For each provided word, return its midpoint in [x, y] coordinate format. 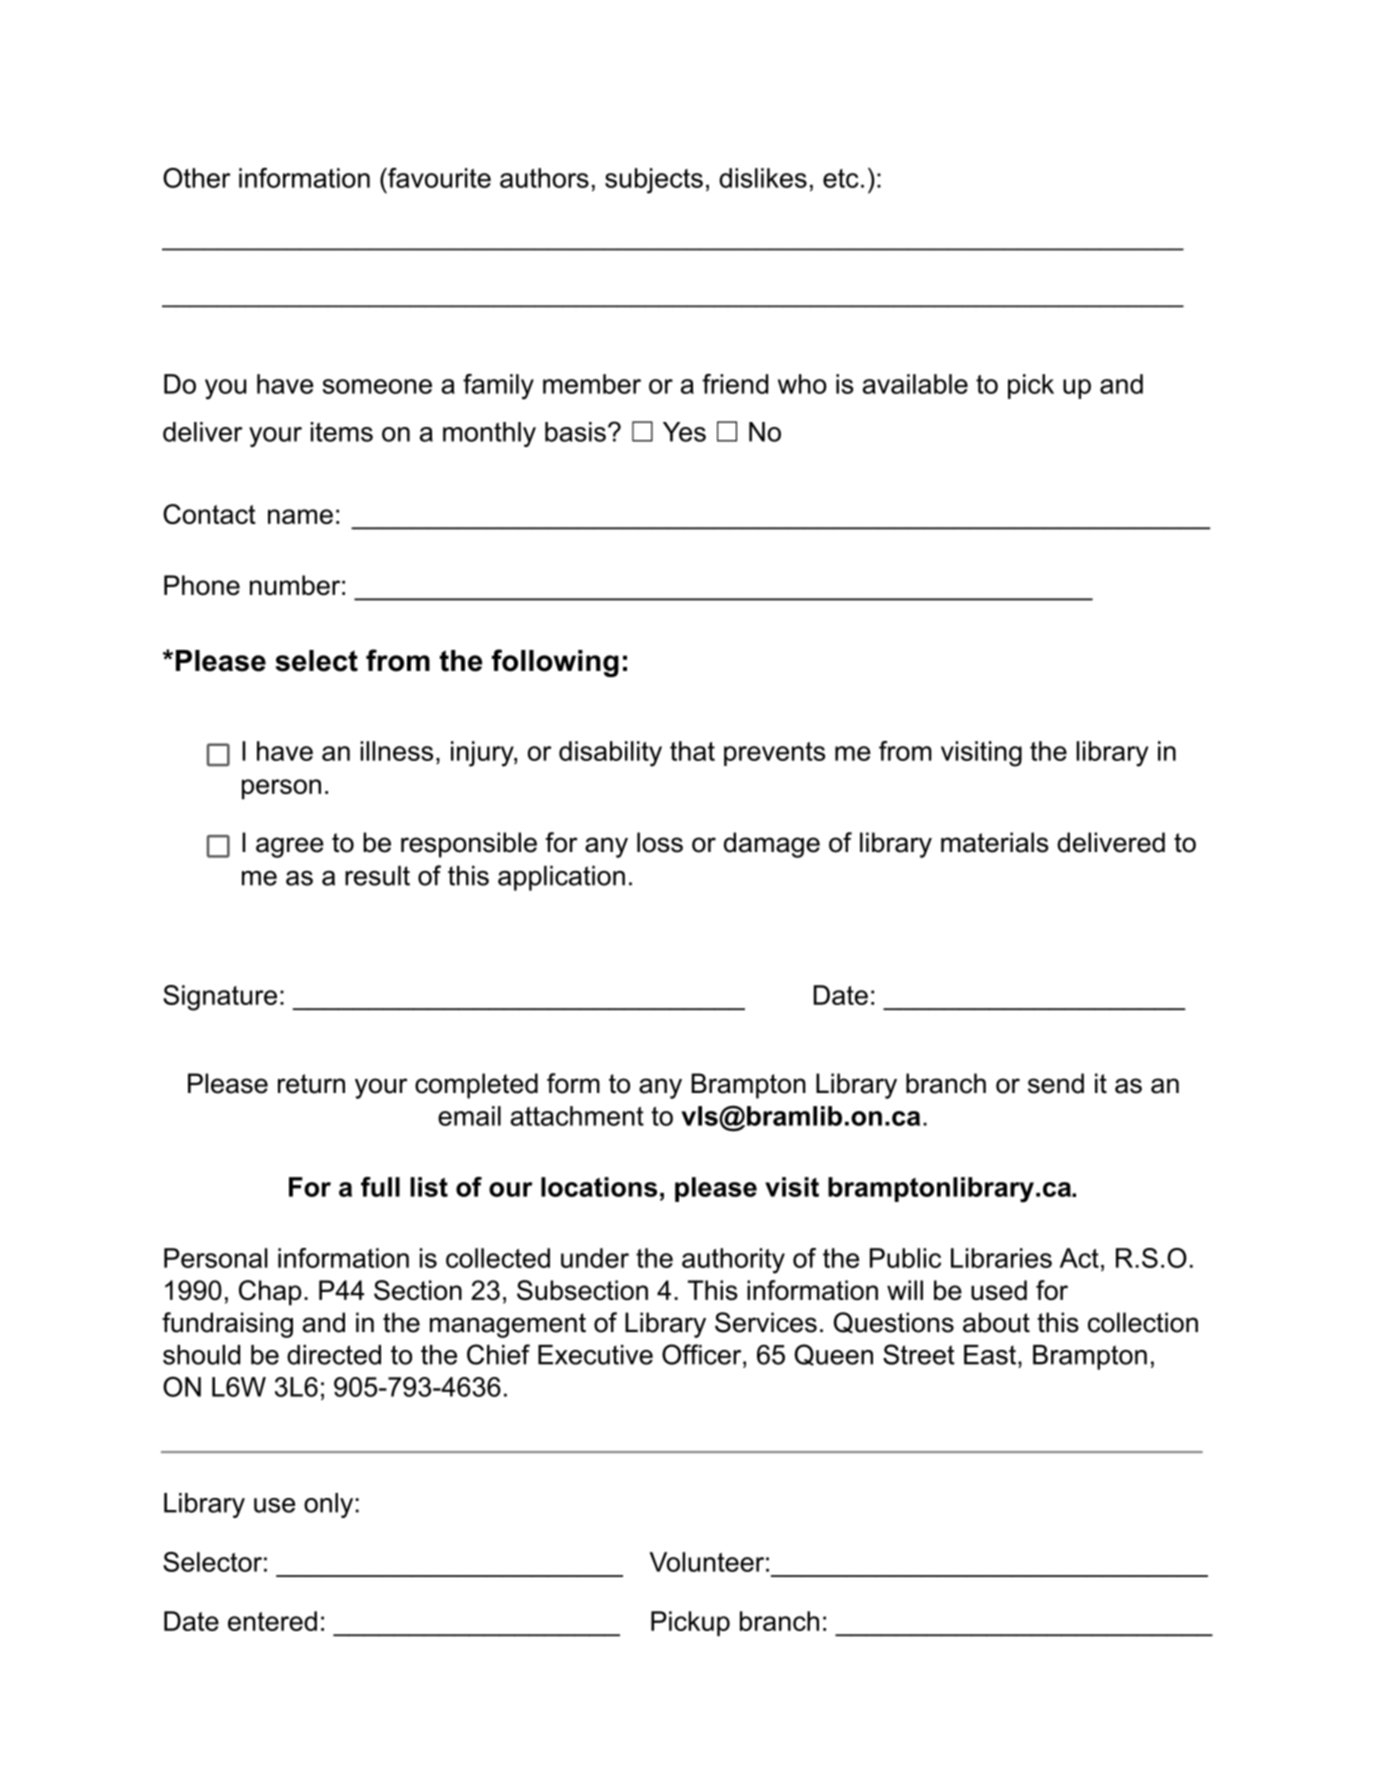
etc [841, 178]
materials [995, 842]
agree [290, 847]
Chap [270, 1293]
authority [733, 1261]
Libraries [1001, 1258]
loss [660, 842]
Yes [684, 432]
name [300, 516]
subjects [654, 181]
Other [196, 178]
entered [272, 1621]
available [915, 384]
